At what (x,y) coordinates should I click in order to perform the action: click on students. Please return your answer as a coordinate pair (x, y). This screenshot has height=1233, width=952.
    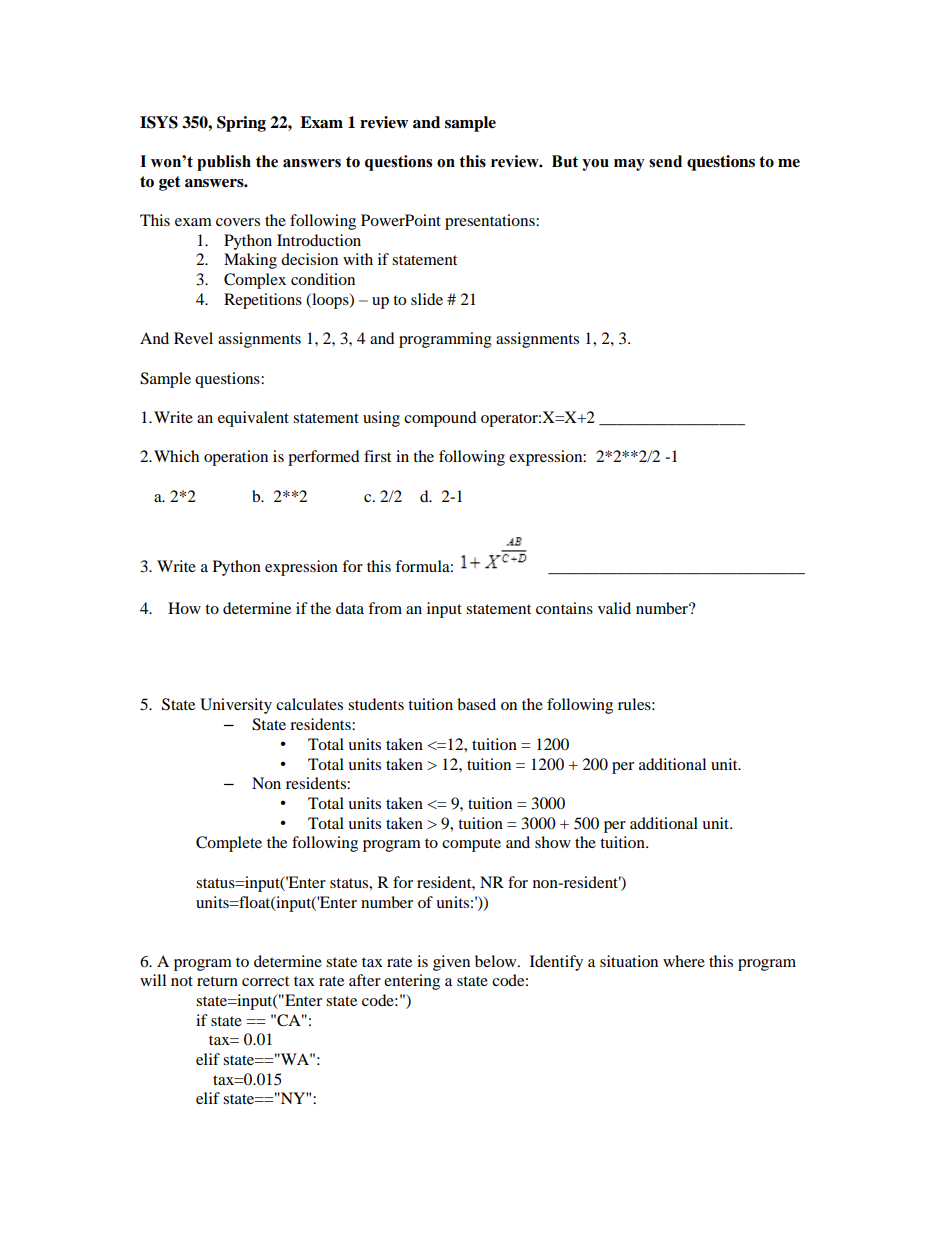
    Looking at the image, I should click on (376, 704).
